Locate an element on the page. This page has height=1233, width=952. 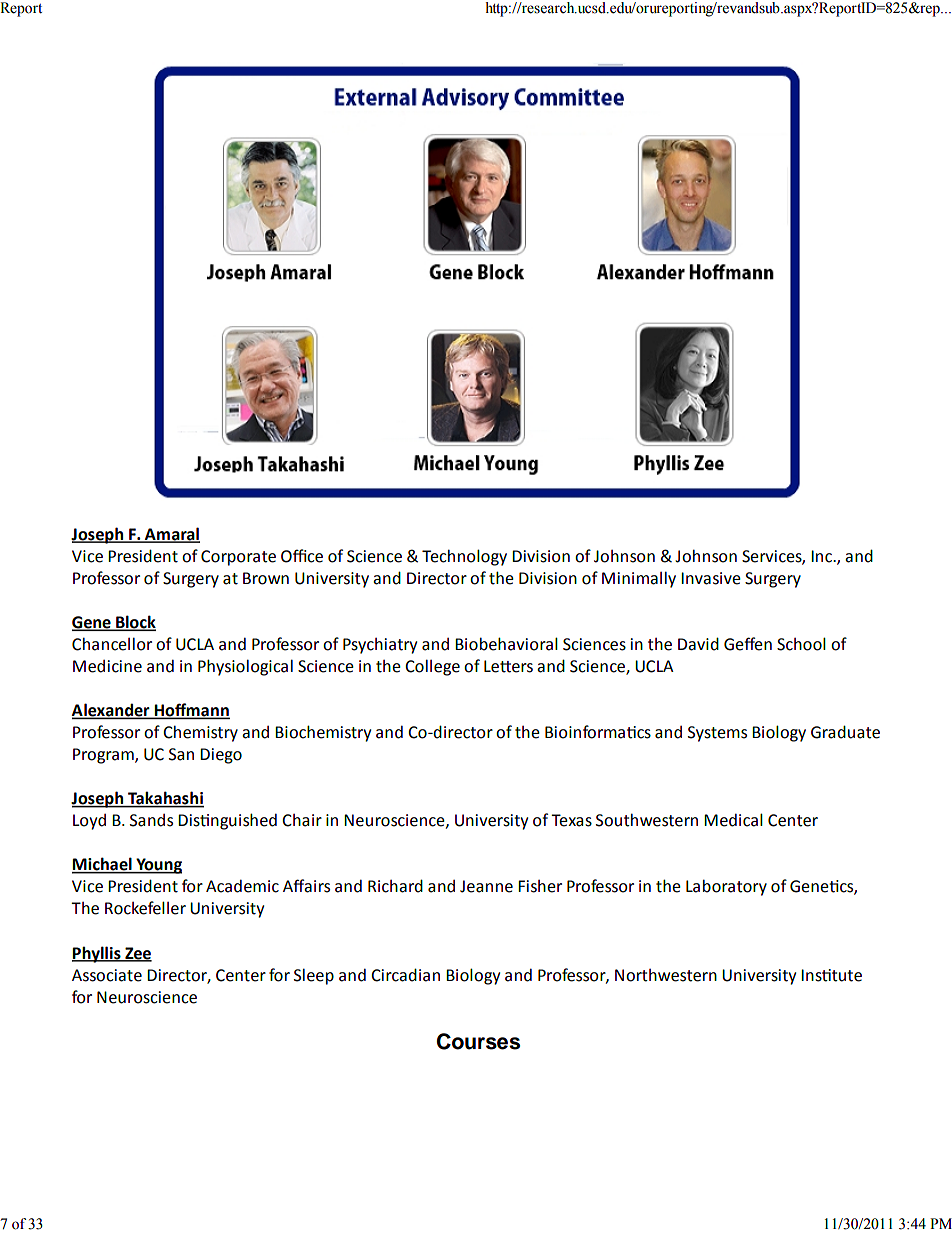
Medical is located at coordinates (733, 820).
